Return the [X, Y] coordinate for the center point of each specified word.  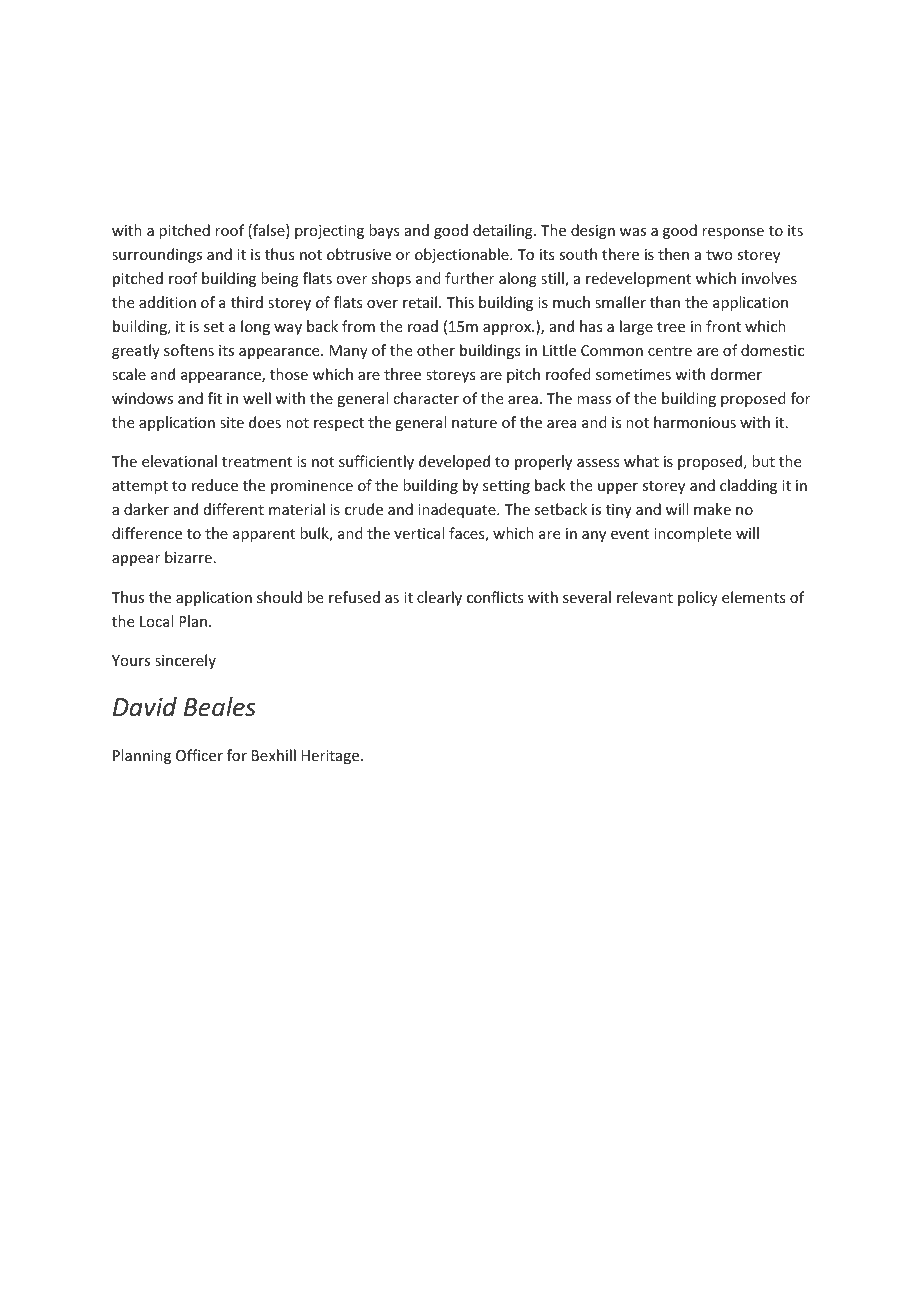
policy [698, 598]
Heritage [331, 757]
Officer [199, 755]
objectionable [463, 255]
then [673, 254]
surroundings [157, 255]
